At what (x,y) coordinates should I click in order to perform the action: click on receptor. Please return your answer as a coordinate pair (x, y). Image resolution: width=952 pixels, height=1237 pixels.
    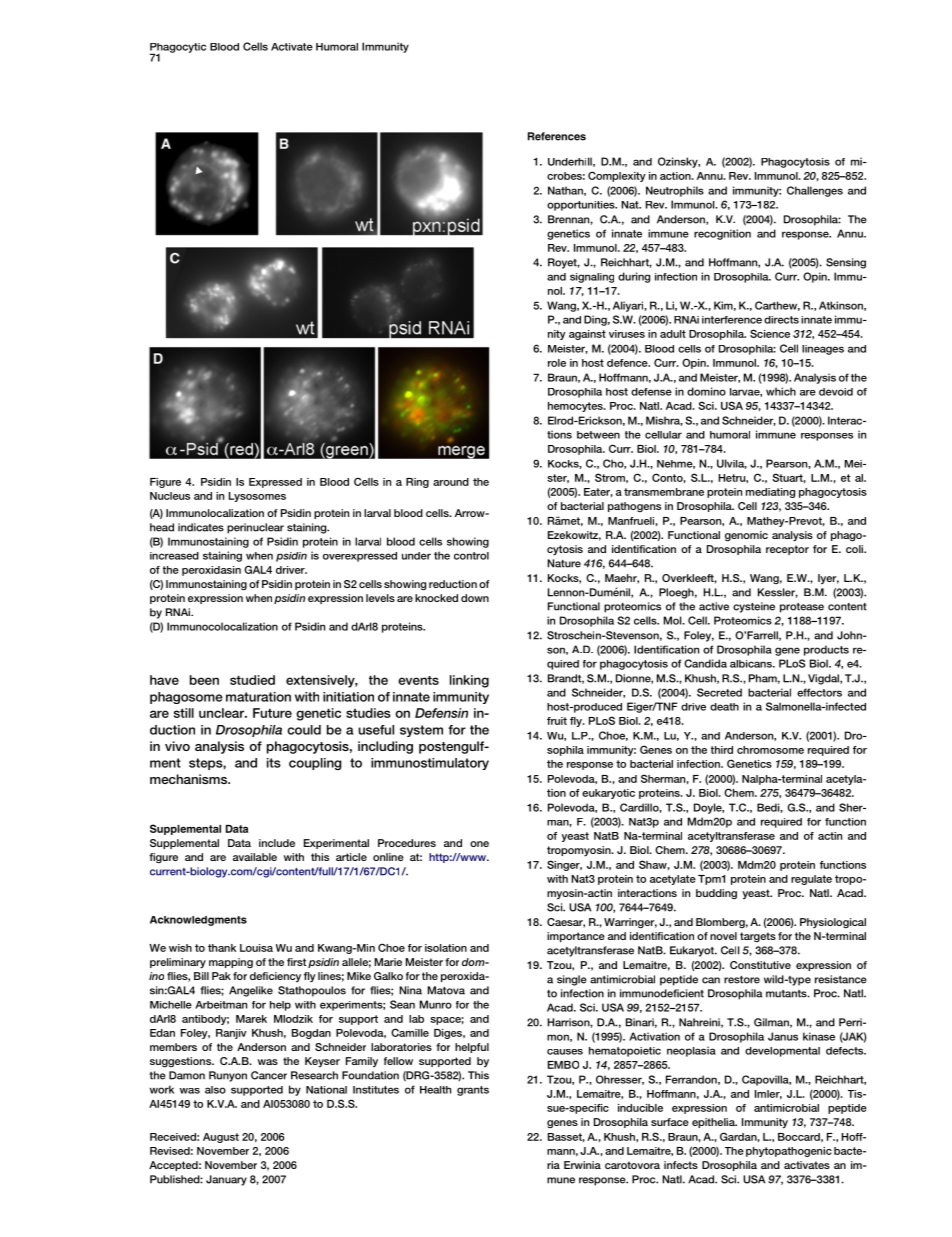
    Looking at the image, I should click on (787, 550).
